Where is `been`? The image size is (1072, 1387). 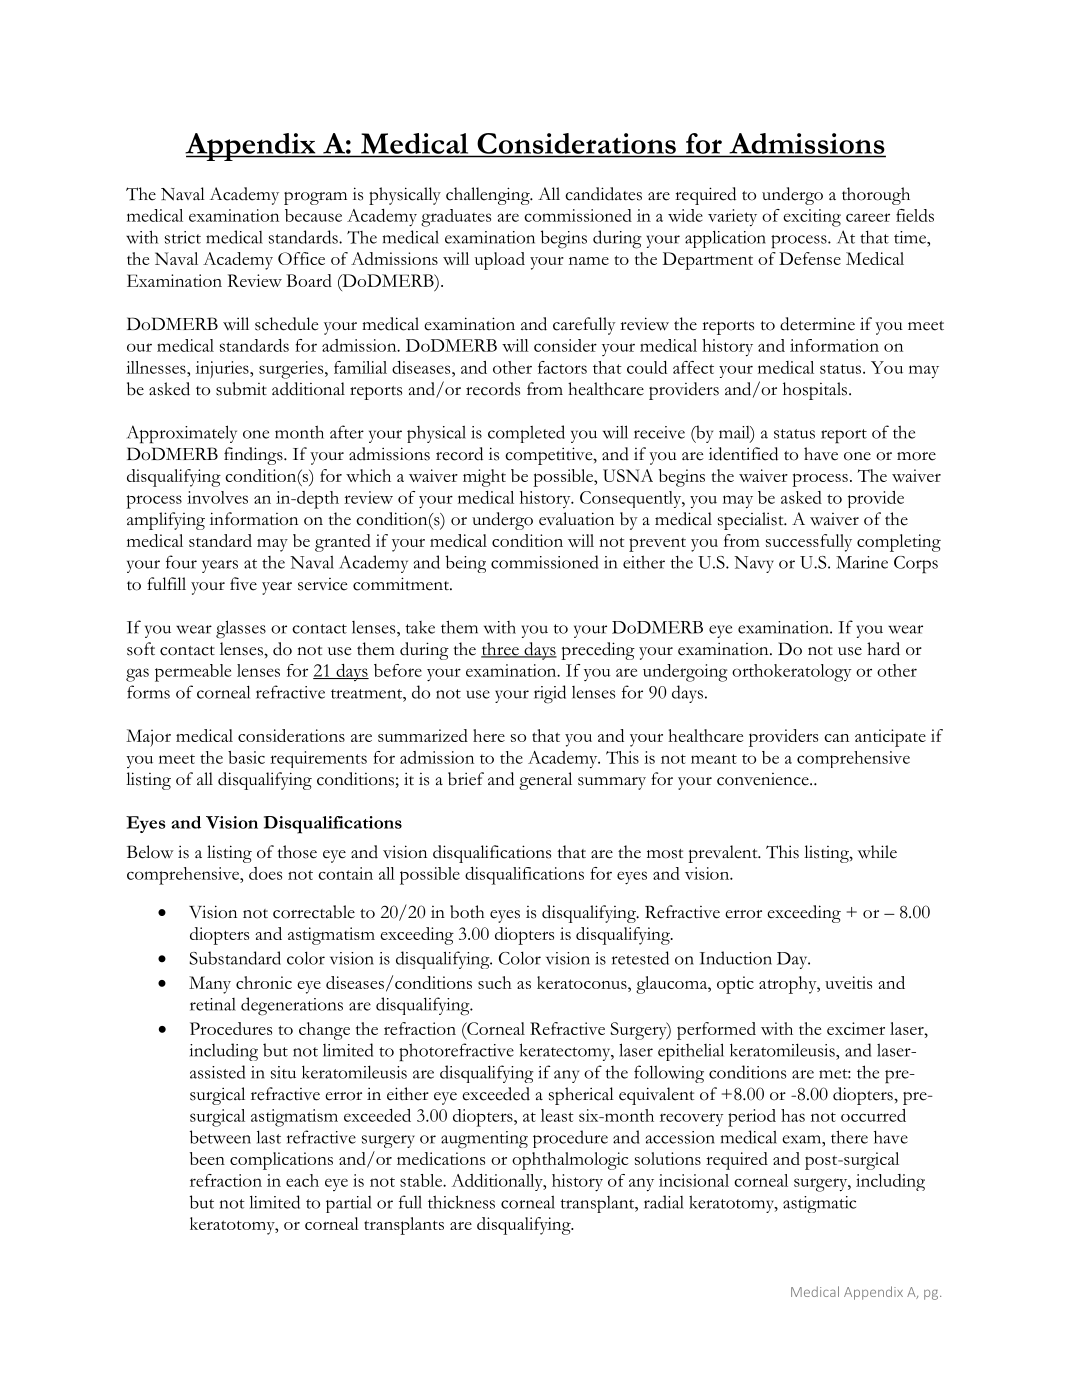 been is located at coordinates (207, 1158).
